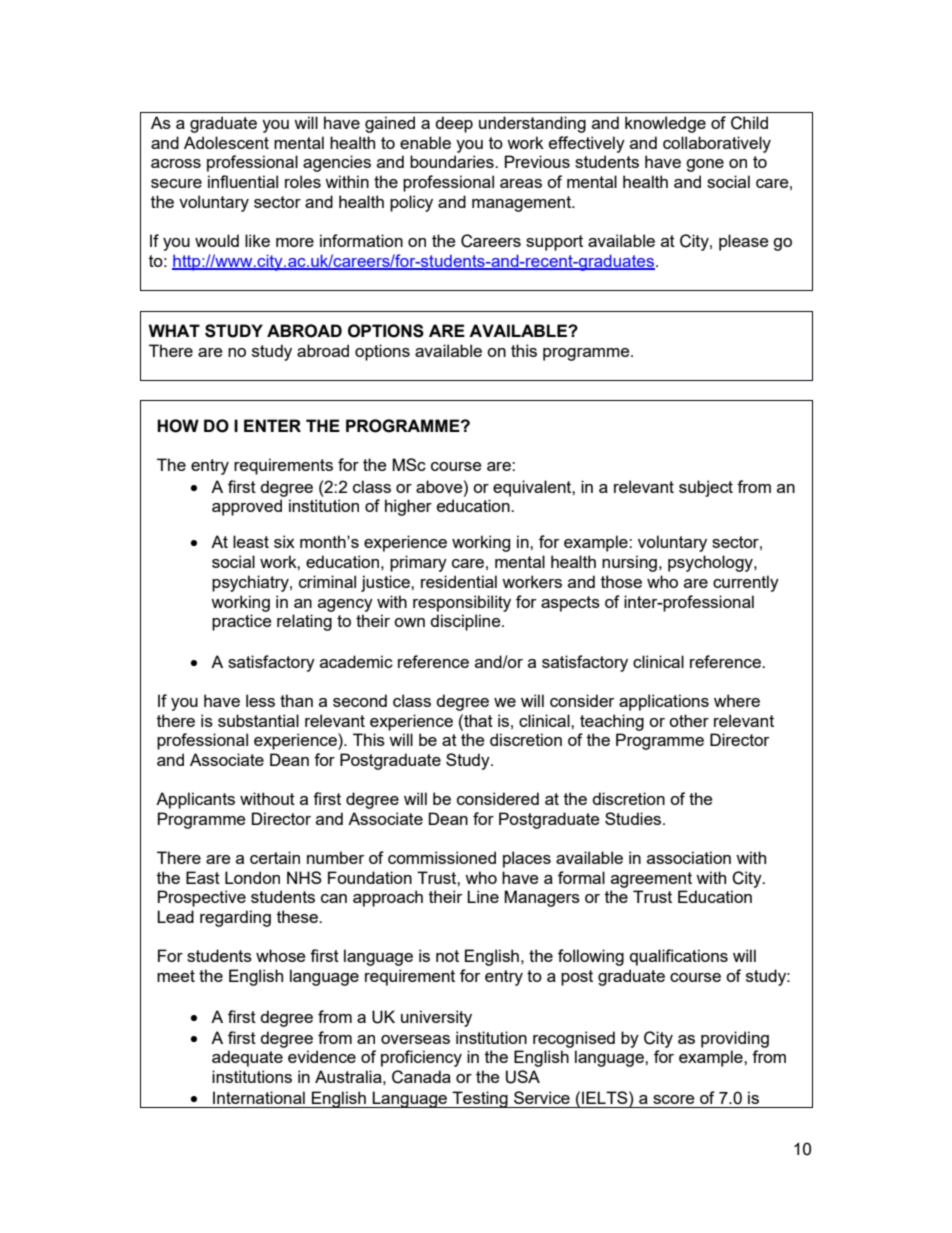 The image size is (952, 1233). I want to click on certain, so click(275, 857).
